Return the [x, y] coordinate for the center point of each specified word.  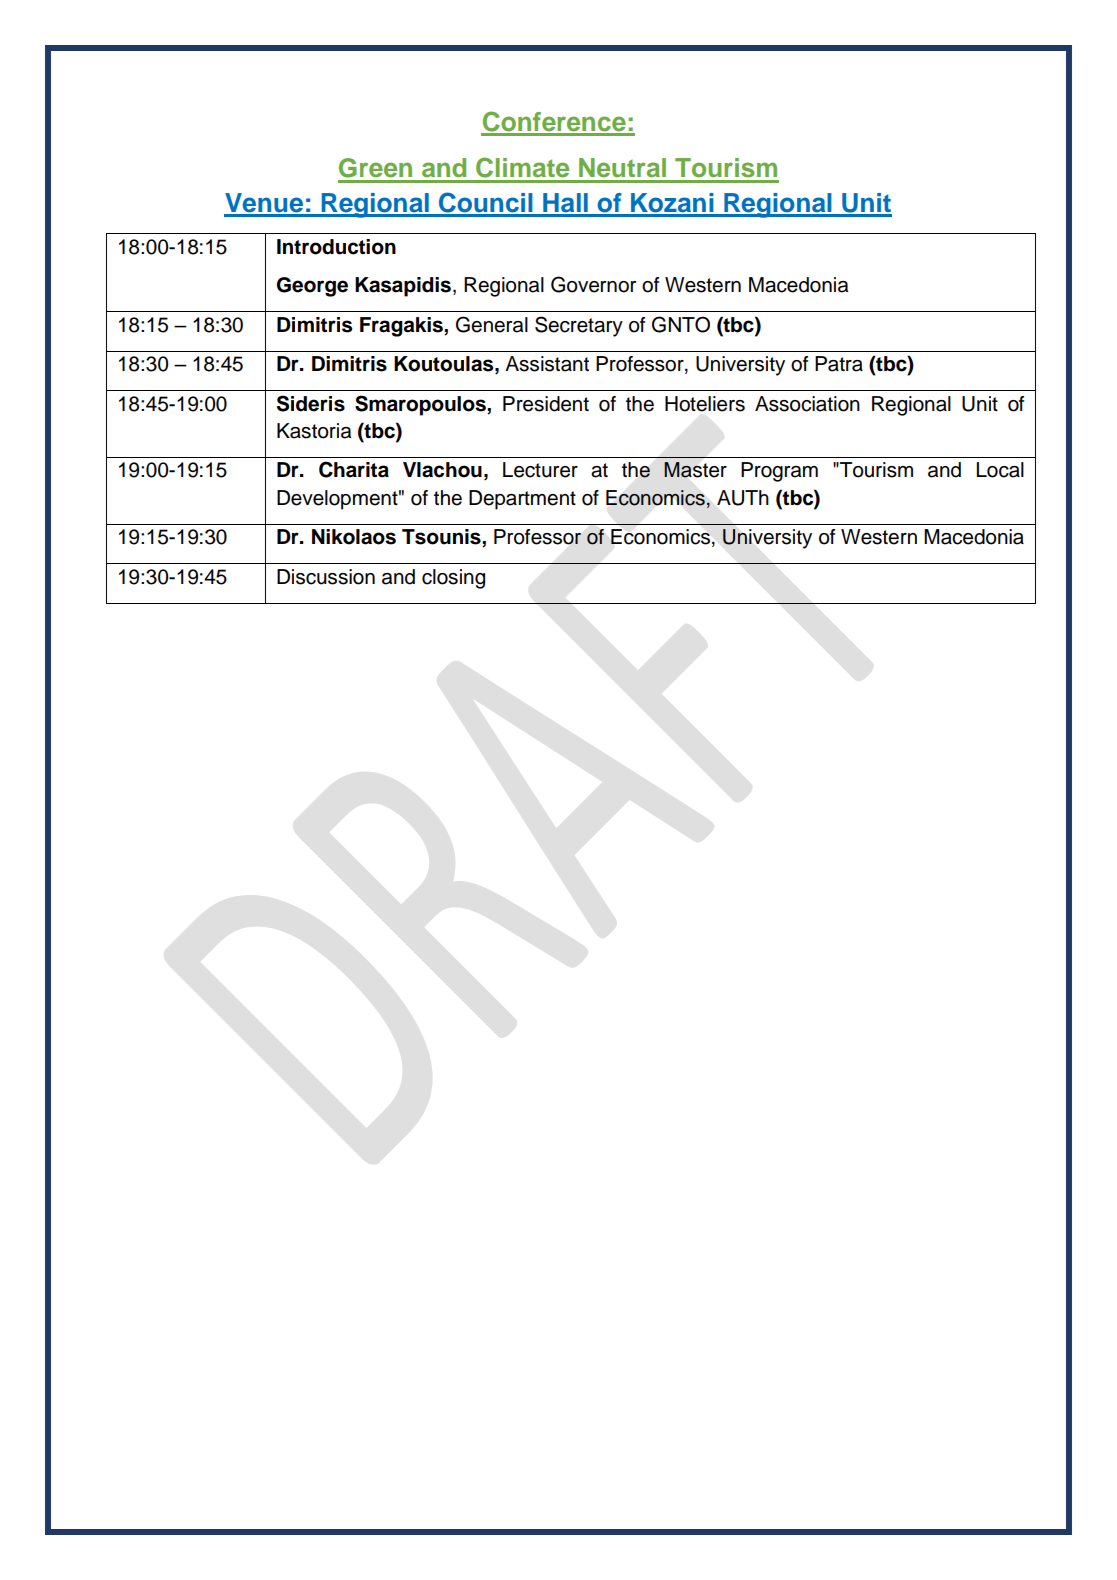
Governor [593, 284]
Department [522, 500]
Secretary [579, 326]
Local [1000, 470]
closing [453, 579]
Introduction [336, 247]
